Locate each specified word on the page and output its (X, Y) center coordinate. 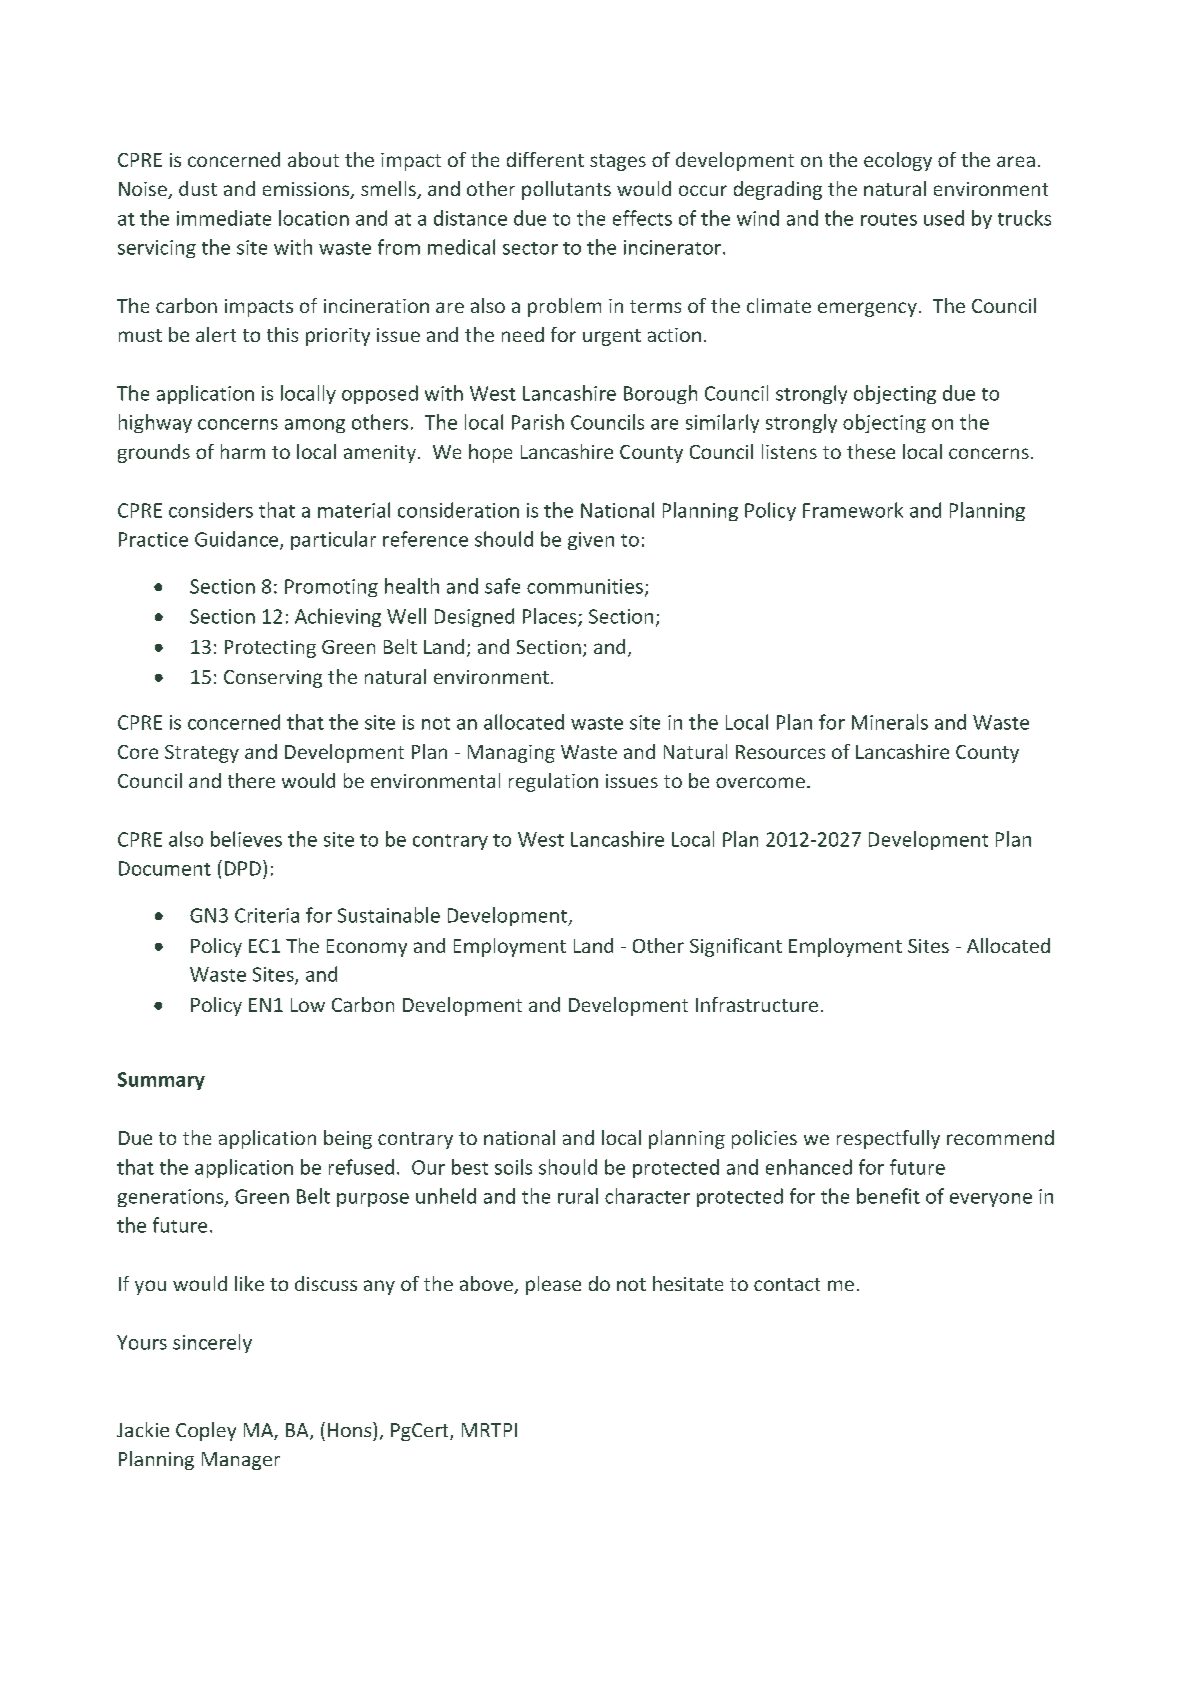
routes (889, 219)
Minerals (890, 722)
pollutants (566, 190)
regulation (553, 782)
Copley (206, 1431)
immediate (224, 218)
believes (246, 839)
